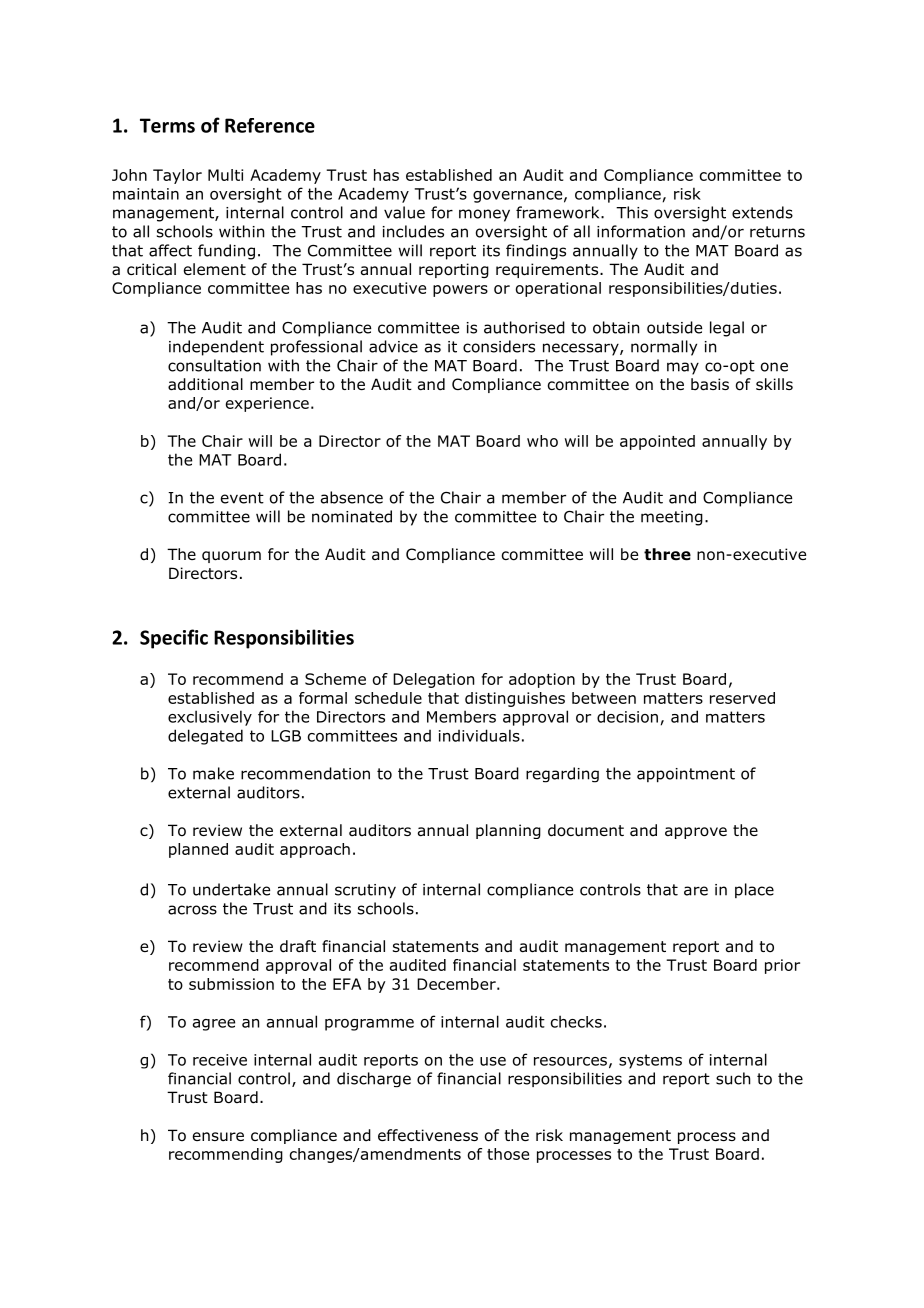 The image size is (924, 1308). I want to click on Specific, so click(174, 639).
